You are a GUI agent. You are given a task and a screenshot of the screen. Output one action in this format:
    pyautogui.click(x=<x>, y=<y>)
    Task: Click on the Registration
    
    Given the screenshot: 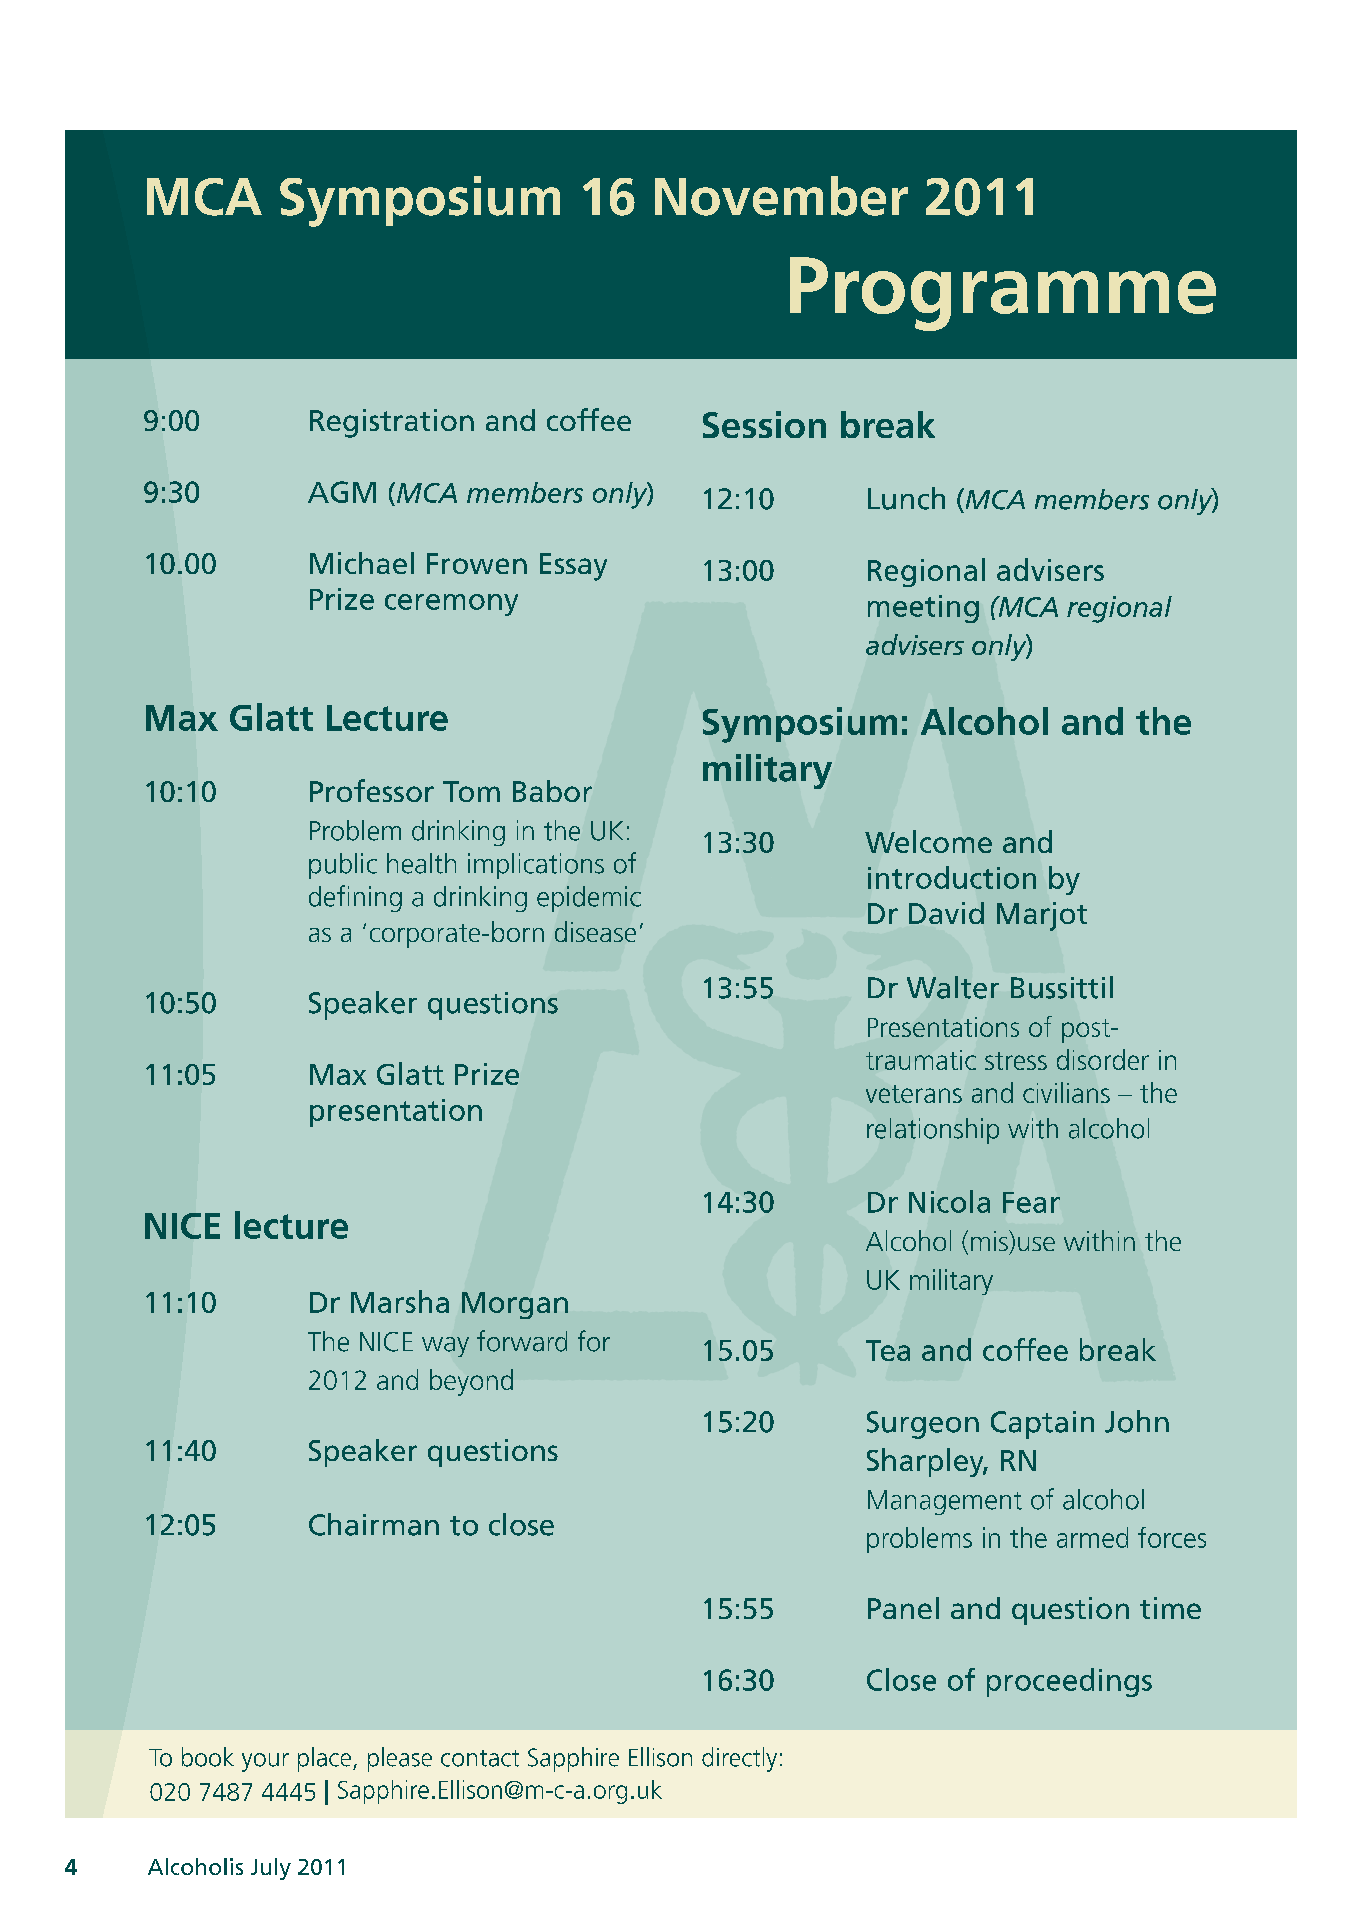 What is the action you would take?
    pyautogui.click(x=392, y=423)
